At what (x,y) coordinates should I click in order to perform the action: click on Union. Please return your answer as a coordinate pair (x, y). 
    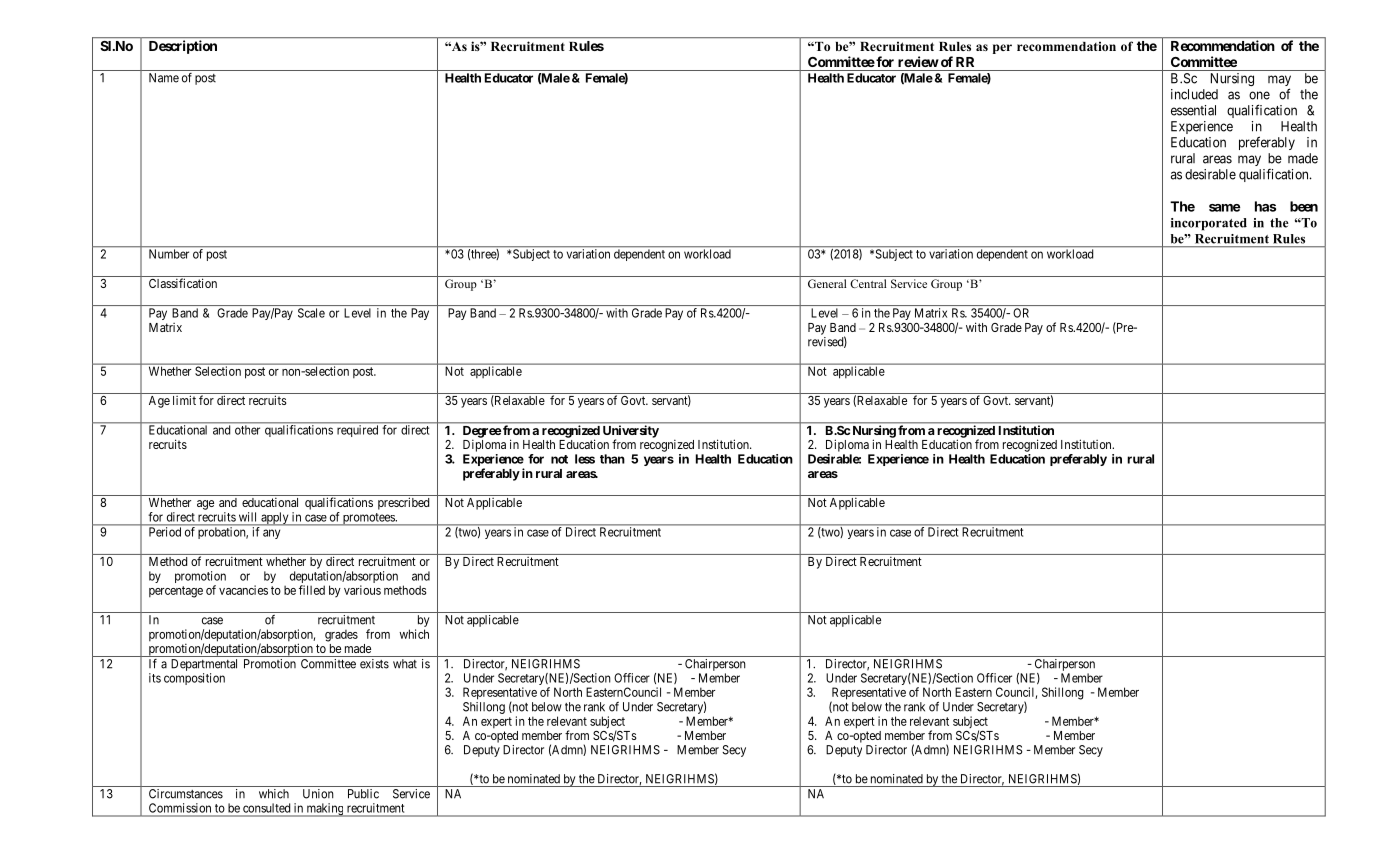
    Looking at the image, I should click on (318, 794).
